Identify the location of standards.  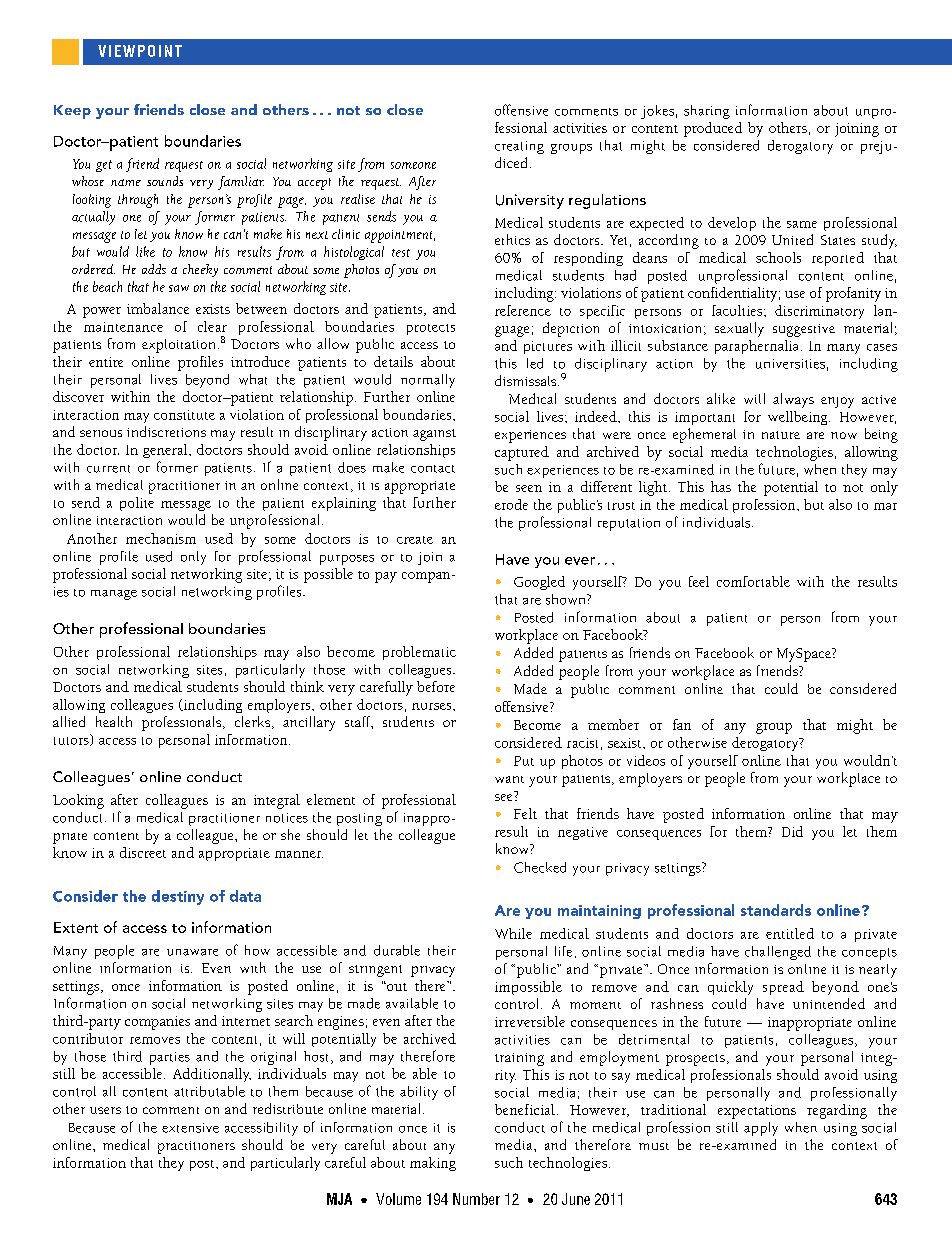
(776, 910).
